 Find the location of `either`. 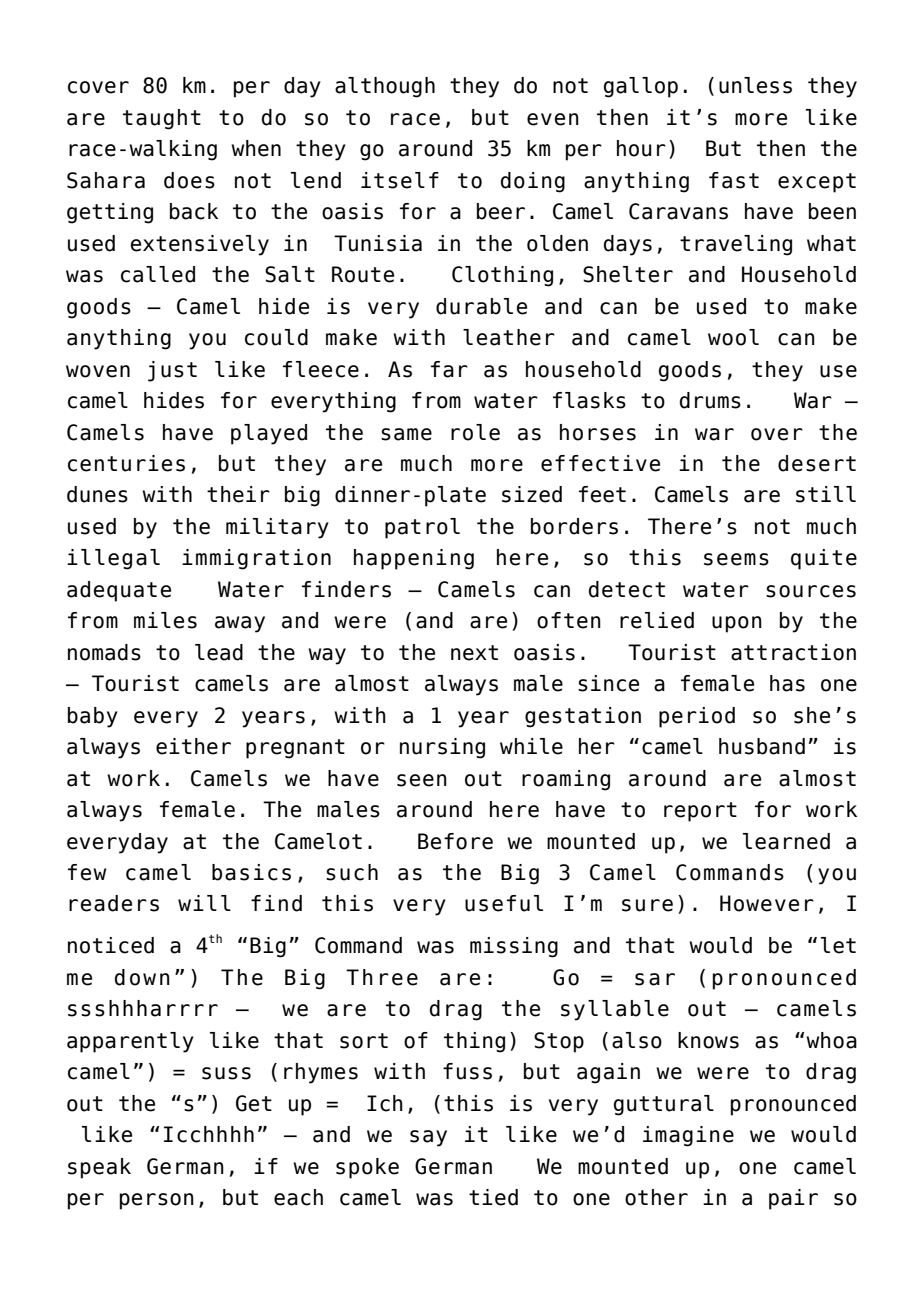

either is located at coordinates (193, 746).
